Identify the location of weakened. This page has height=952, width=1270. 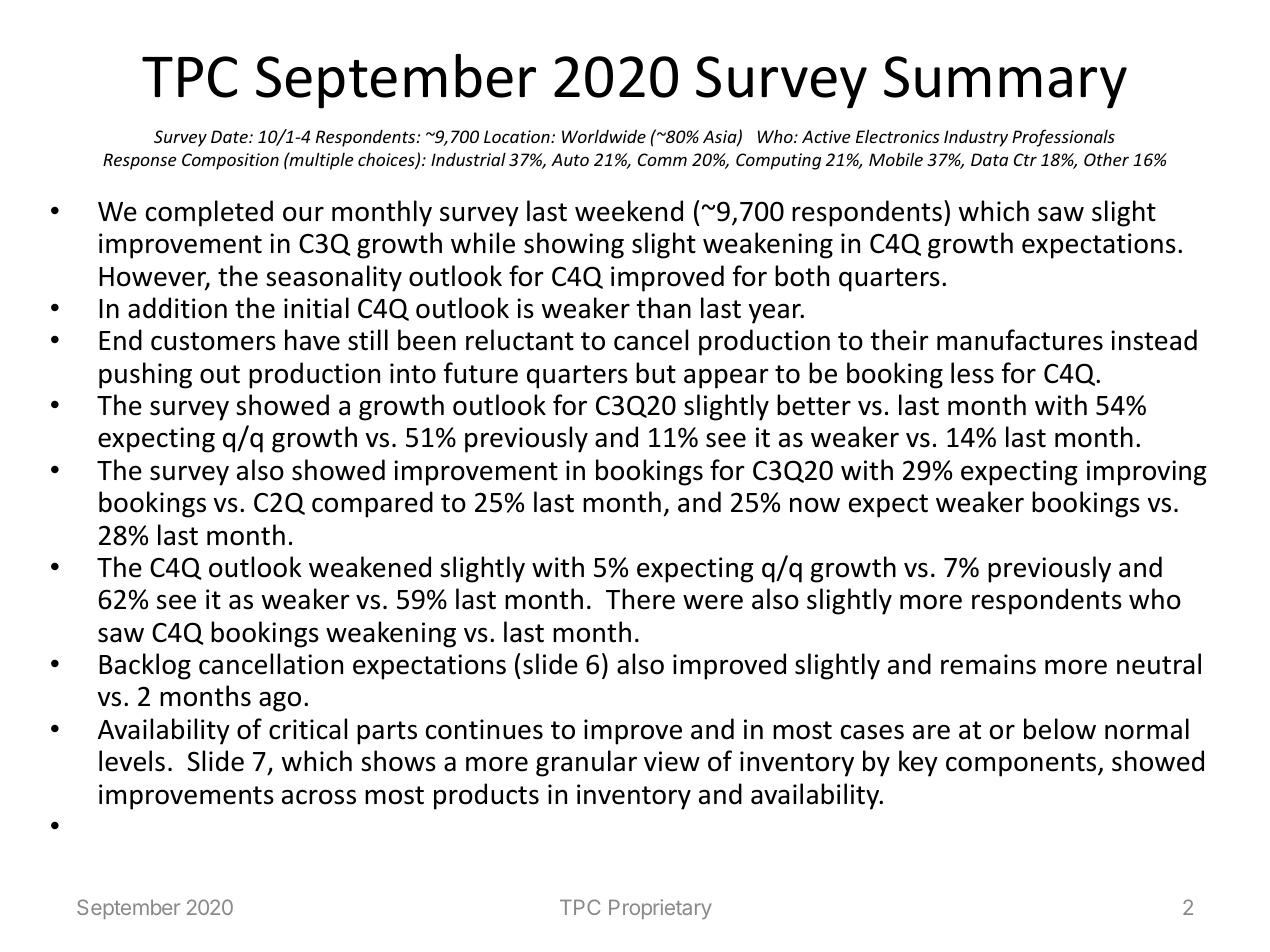
(370, 567).
